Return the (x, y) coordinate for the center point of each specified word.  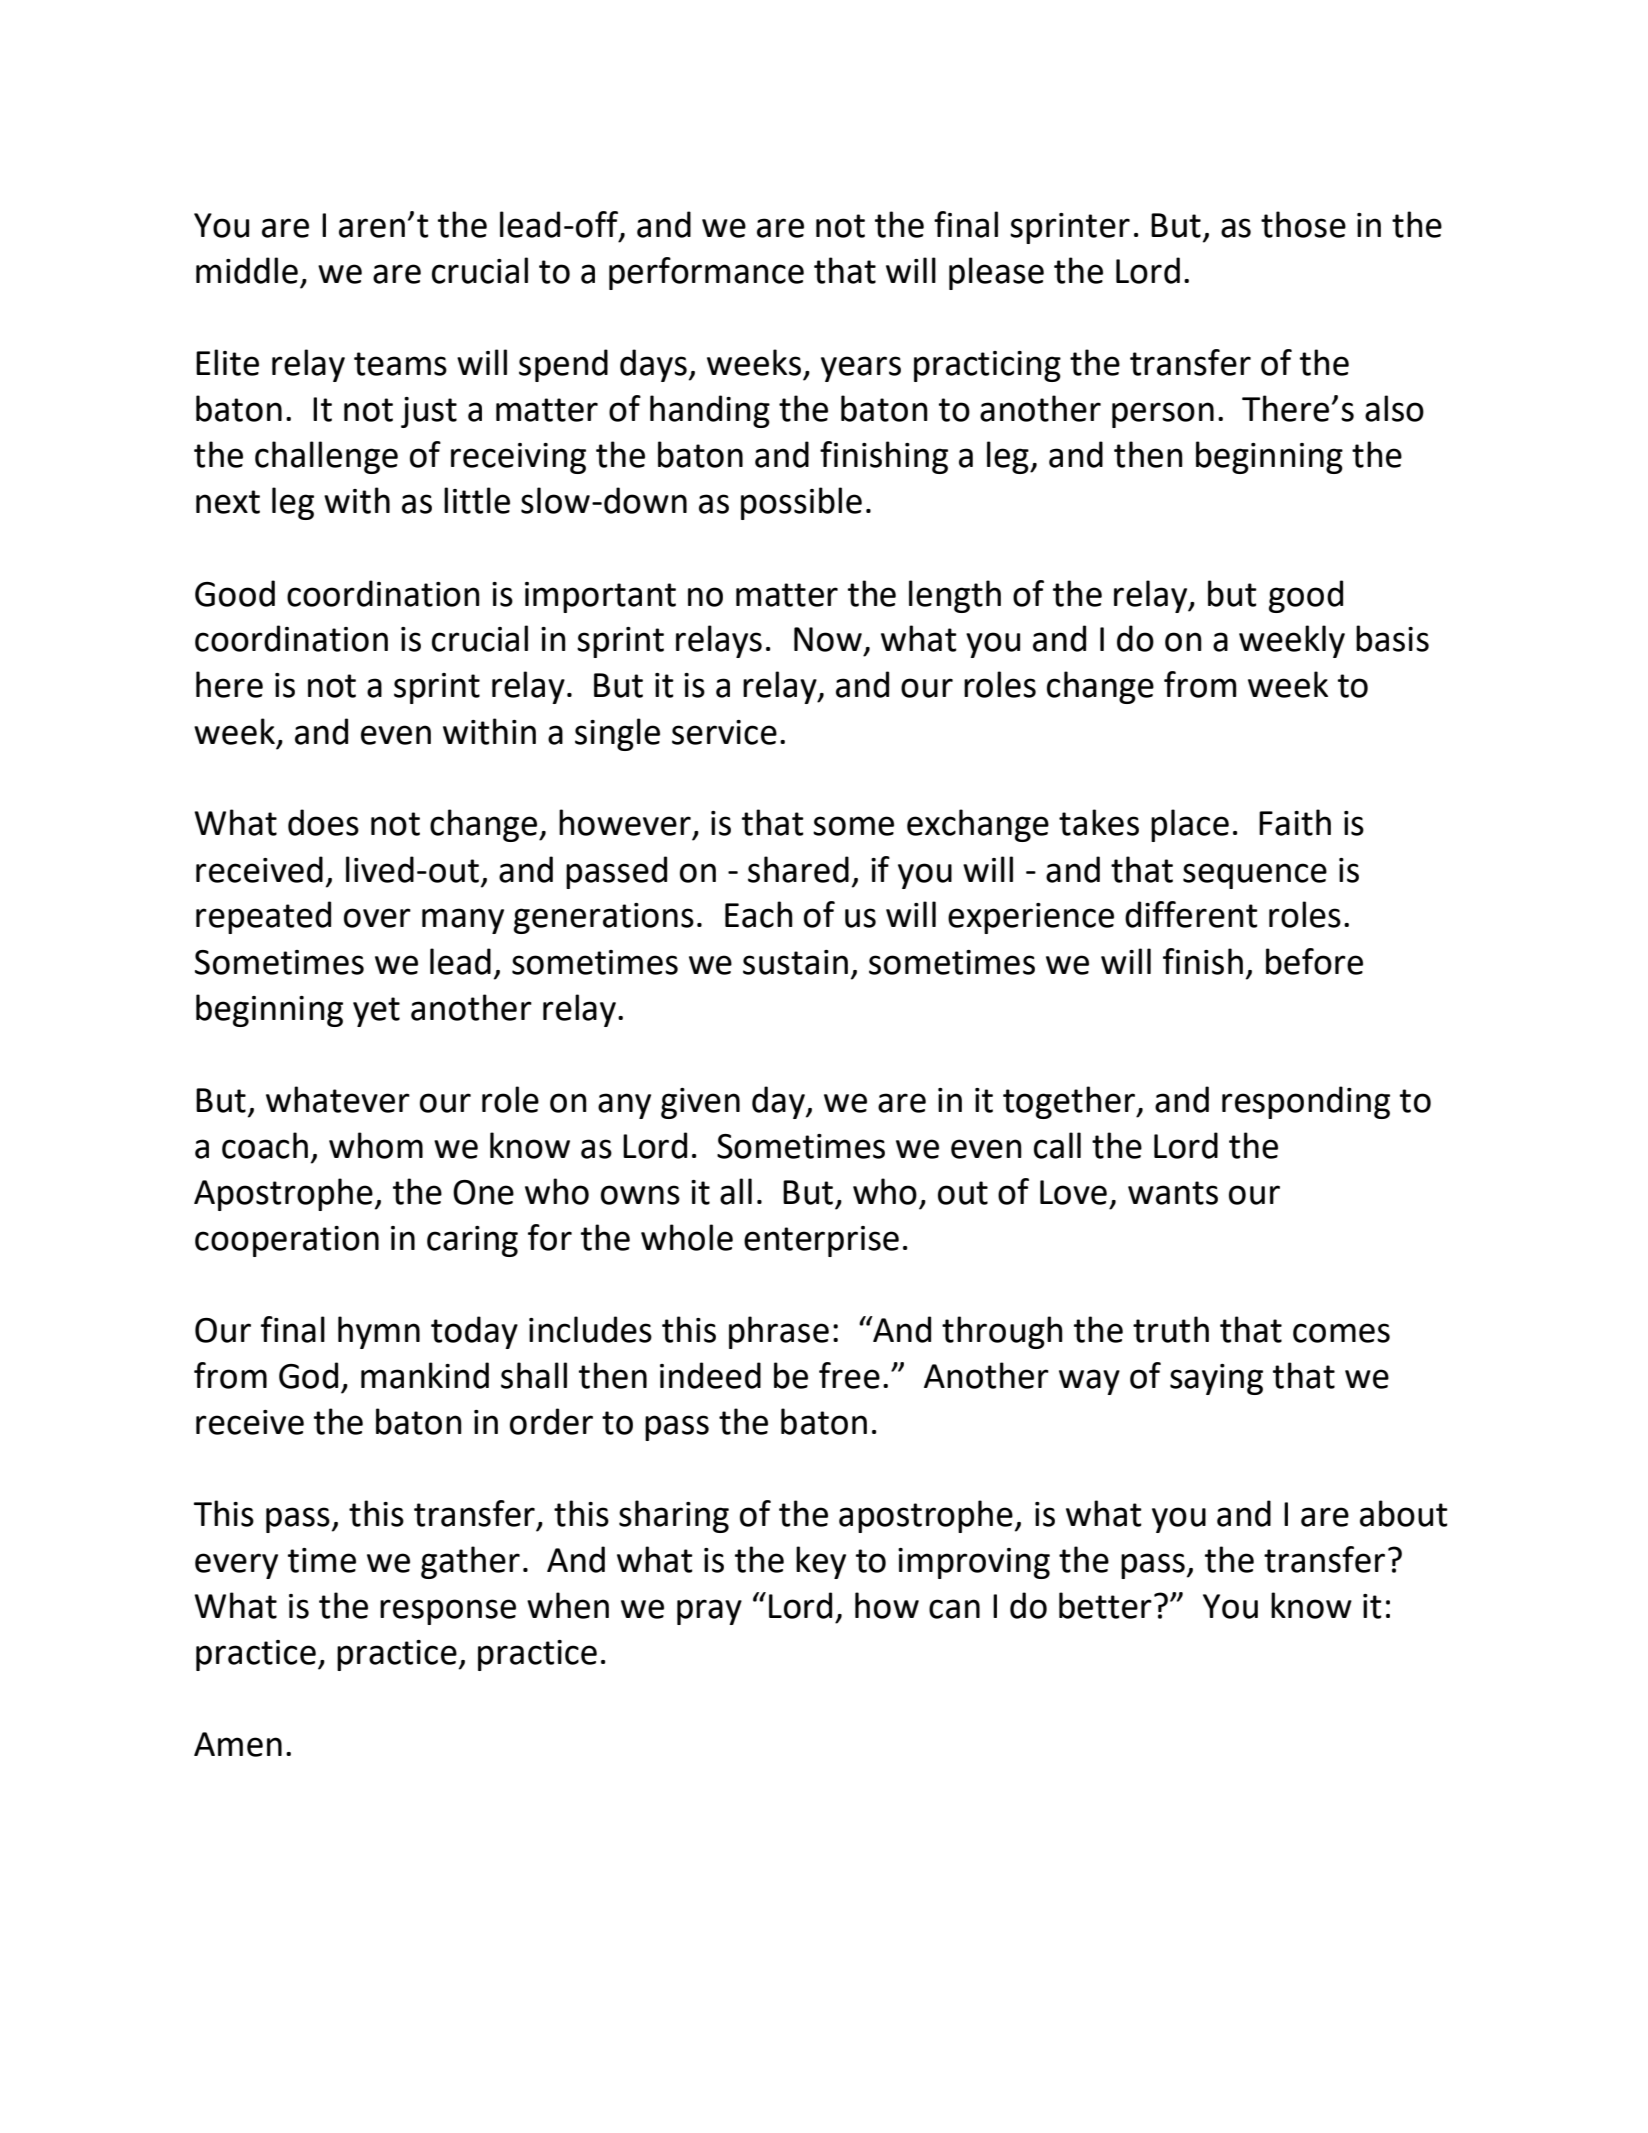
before (1314, 961)
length (955, 596)
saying (1216, 1379)
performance (706, 273)
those (1303, 224)
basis (1392, 638)
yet (376, 1012)
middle (247, 270)
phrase (779, 1332)
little (477, 500)
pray (709, 1612)
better (1105, 1605)
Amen (238, 1744)
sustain (795, 962)
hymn (379, 1332)
